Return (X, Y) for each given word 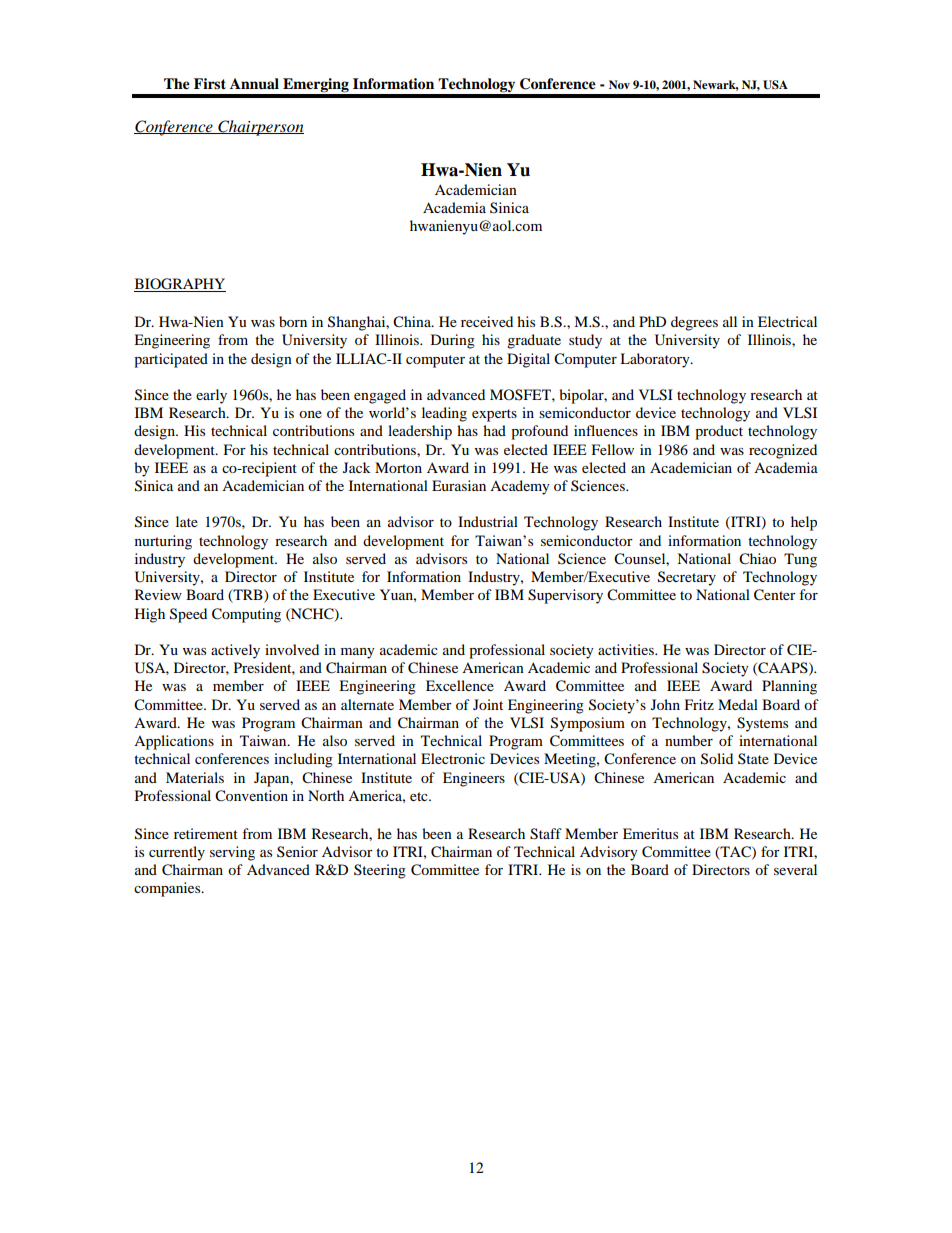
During (453, 341)
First (210, 83)
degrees (694, 323)
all (730, 321)
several (795, 869)
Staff (546, 834)
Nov (619, 84)
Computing (246, 615)
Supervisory (565, 596)
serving (232, 853)
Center (775, 595)
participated (171, 360)
